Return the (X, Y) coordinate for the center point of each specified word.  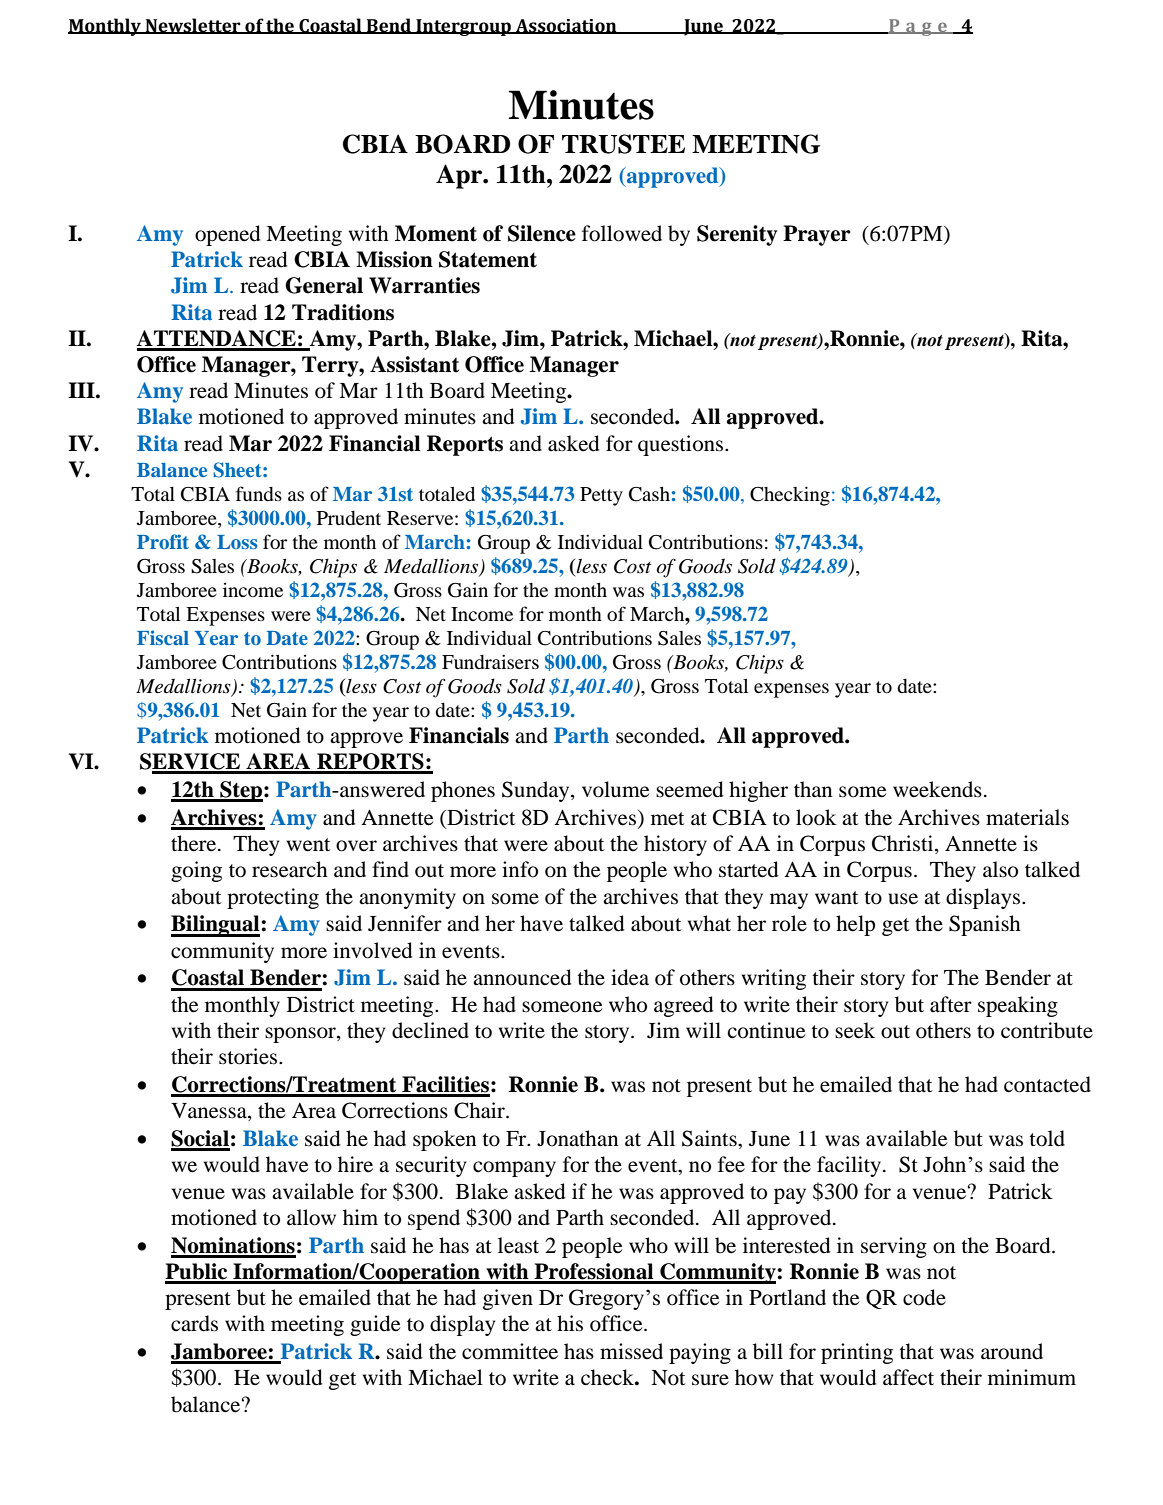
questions (682, 445)
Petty (601, 496)
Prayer (817, 235)
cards (194, 1323)
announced (522, 977)
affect (908, 1377)
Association (566, 26)
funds (259, 493)
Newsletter (193, 26)
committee (510, 1351)
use (903, 899)
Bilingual (216, 926)
